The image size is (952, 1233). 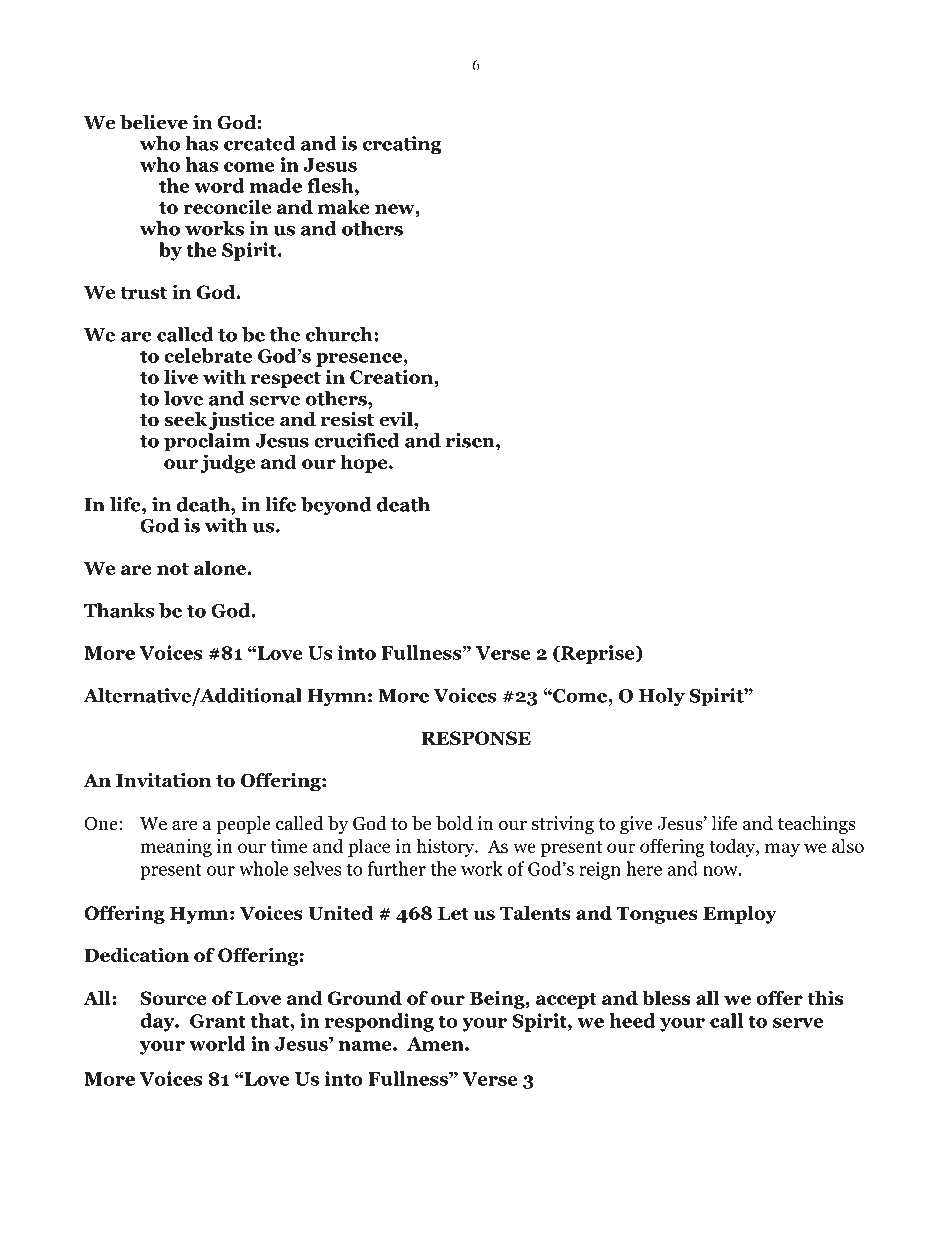 What do you see at coordinates (260, 143) in the screenshot?
I see `created` at bounding box center [260, 143].
